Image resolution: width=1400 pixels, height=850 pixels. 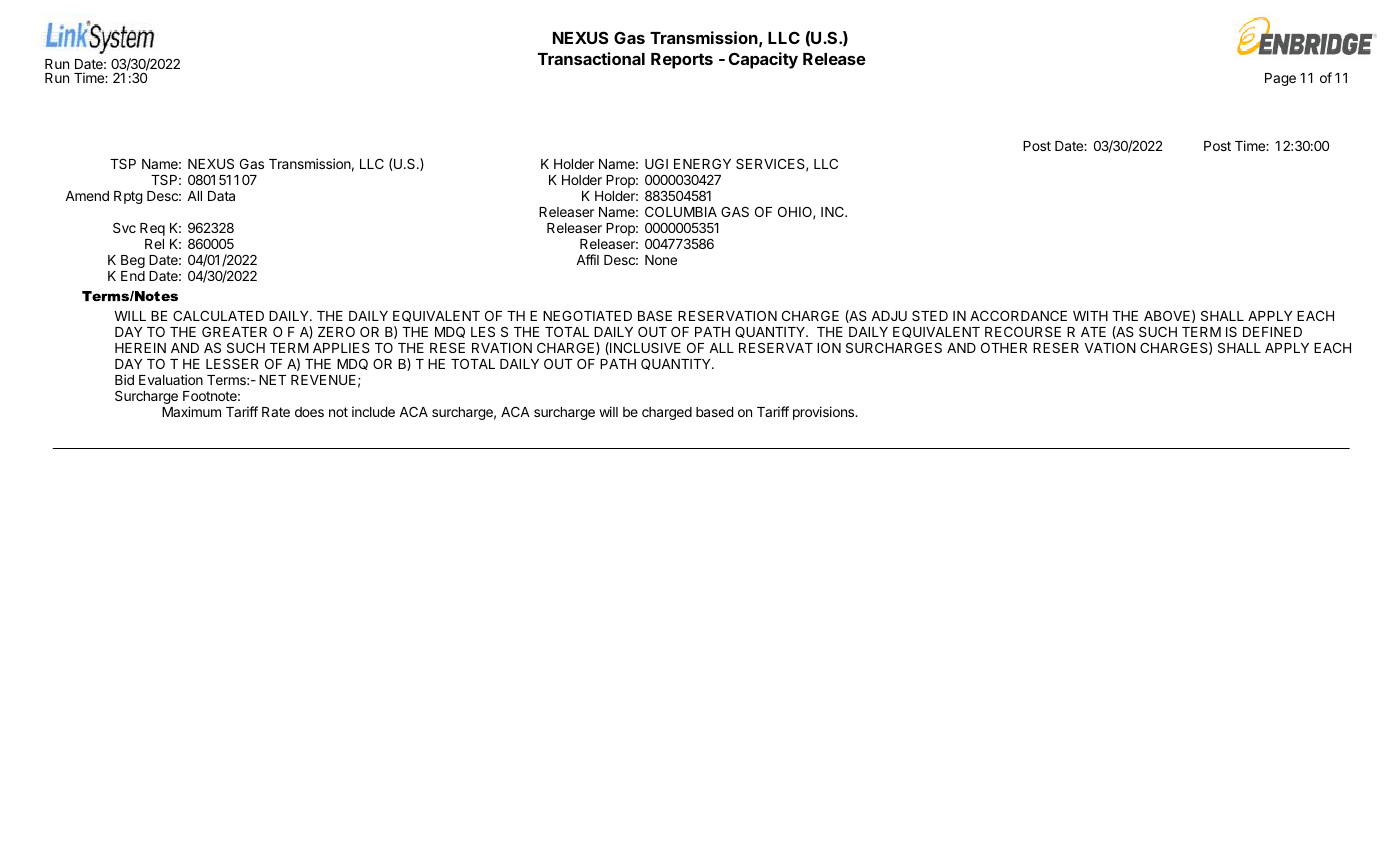 I want to click on Data, so click(x=221, y=196).
